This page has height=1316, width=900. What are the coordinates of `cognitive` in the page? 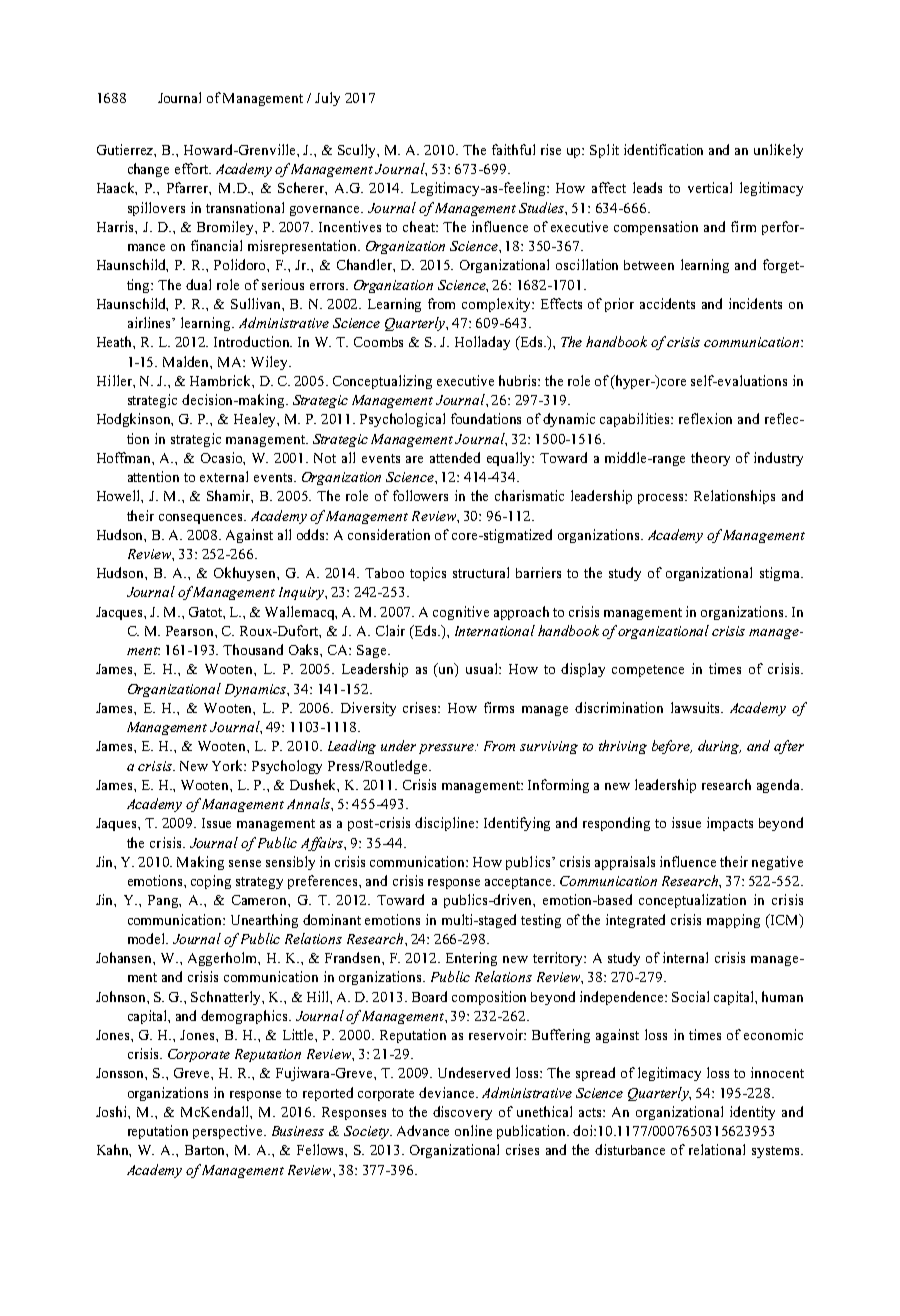 It's located at (461, 613).
